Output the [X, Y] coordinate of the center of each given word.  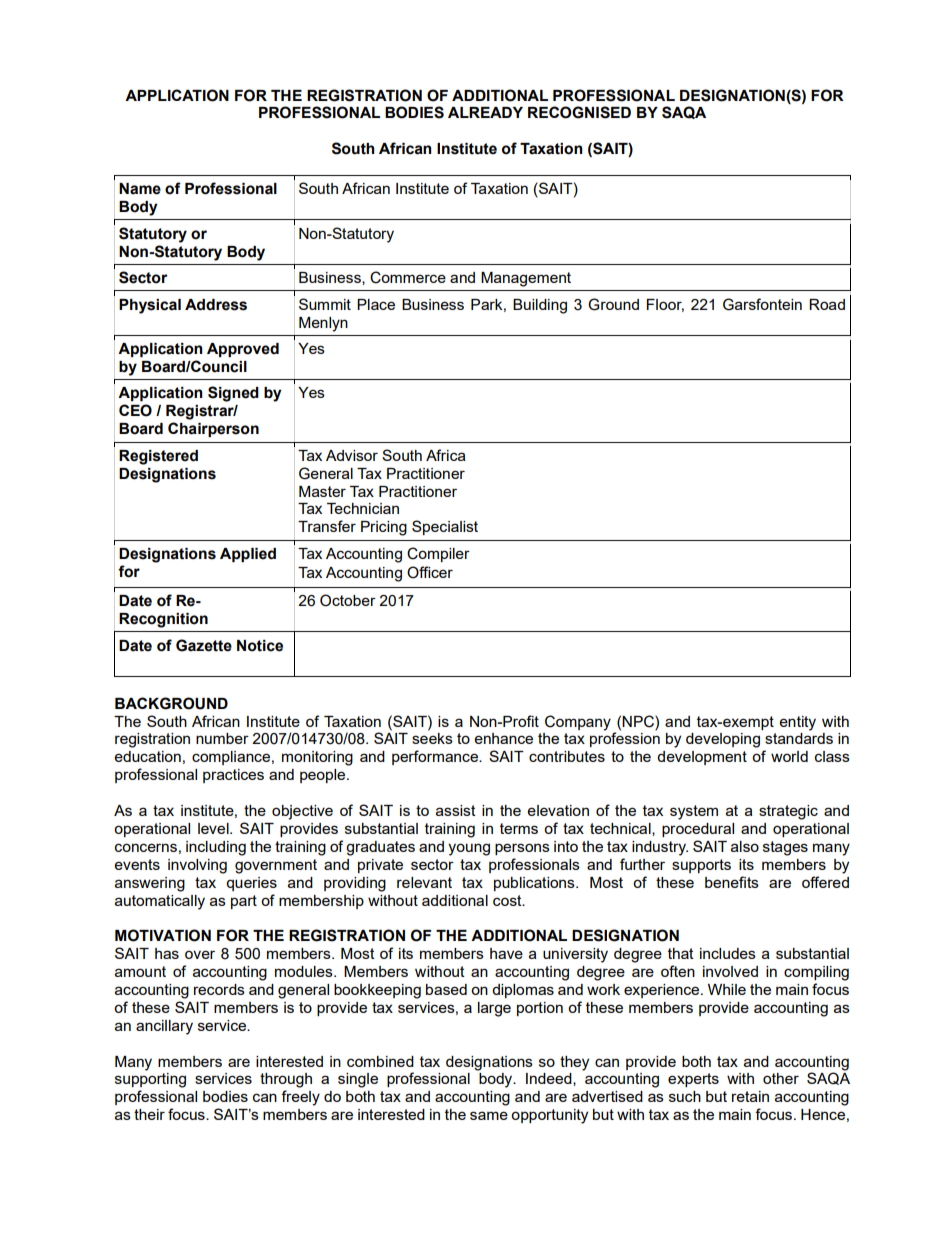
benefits [732, 882]
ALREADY [485, 112]
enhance [504, 738]
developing [723, 740]
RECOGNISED [579, 112]
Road [827, 304]
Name [140, 189]
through [286, 1080]
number [222, 738]
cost [508, 900]
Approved [243, 350]
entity [798, 723]
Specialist [445, 527]
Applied [248, 555]
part [244, 902]
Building [540, 306]
